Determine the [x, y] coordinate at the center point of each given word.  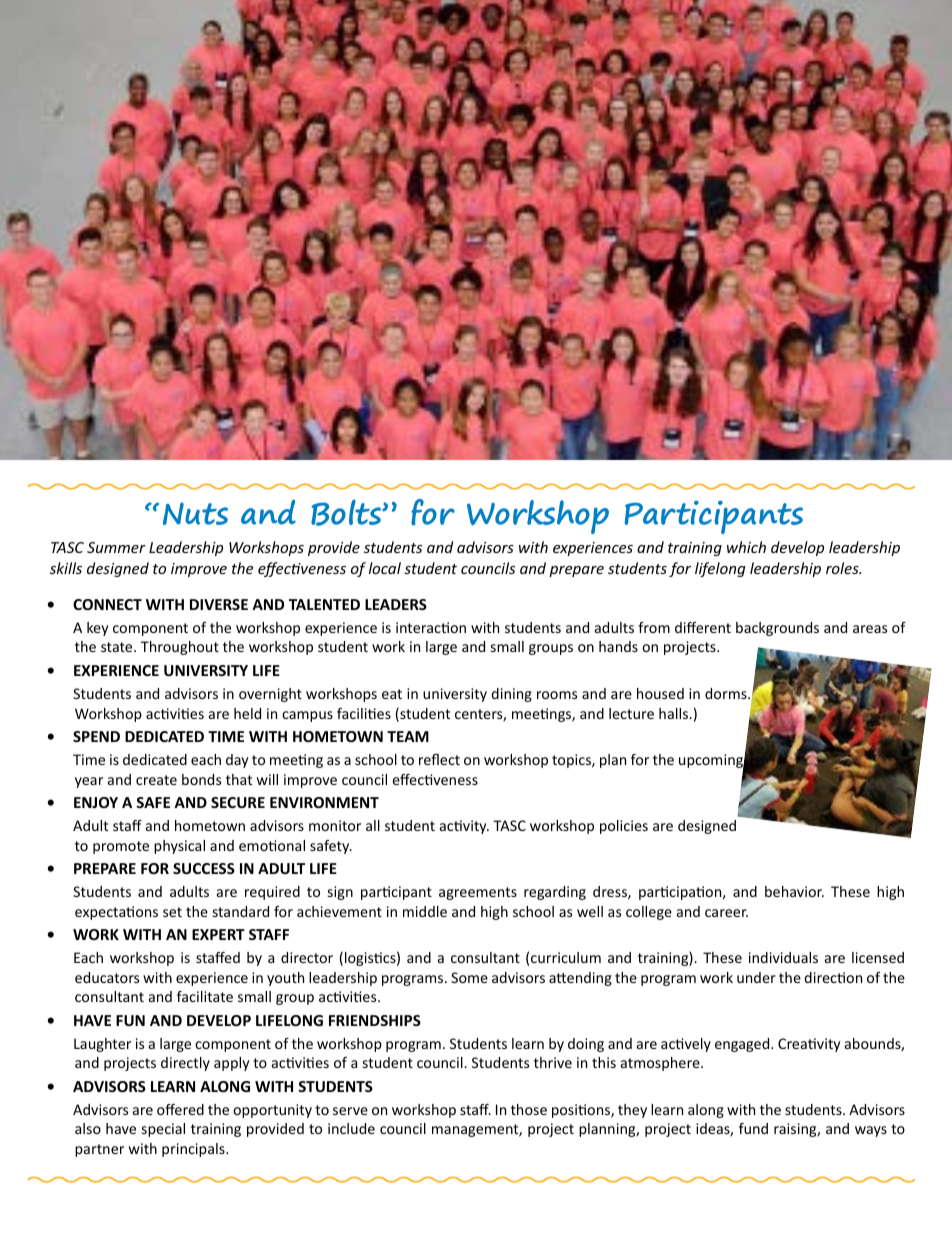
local [385, 568]
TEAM [408, 736]
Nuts [195, 513]
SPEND [96, 736]
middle [425, 911]
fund [753, 1128]
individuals [783, 957]
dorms [727, 693]
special [163, 1130]
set [172, 912]
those [529, 1109]
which [746, 547]
